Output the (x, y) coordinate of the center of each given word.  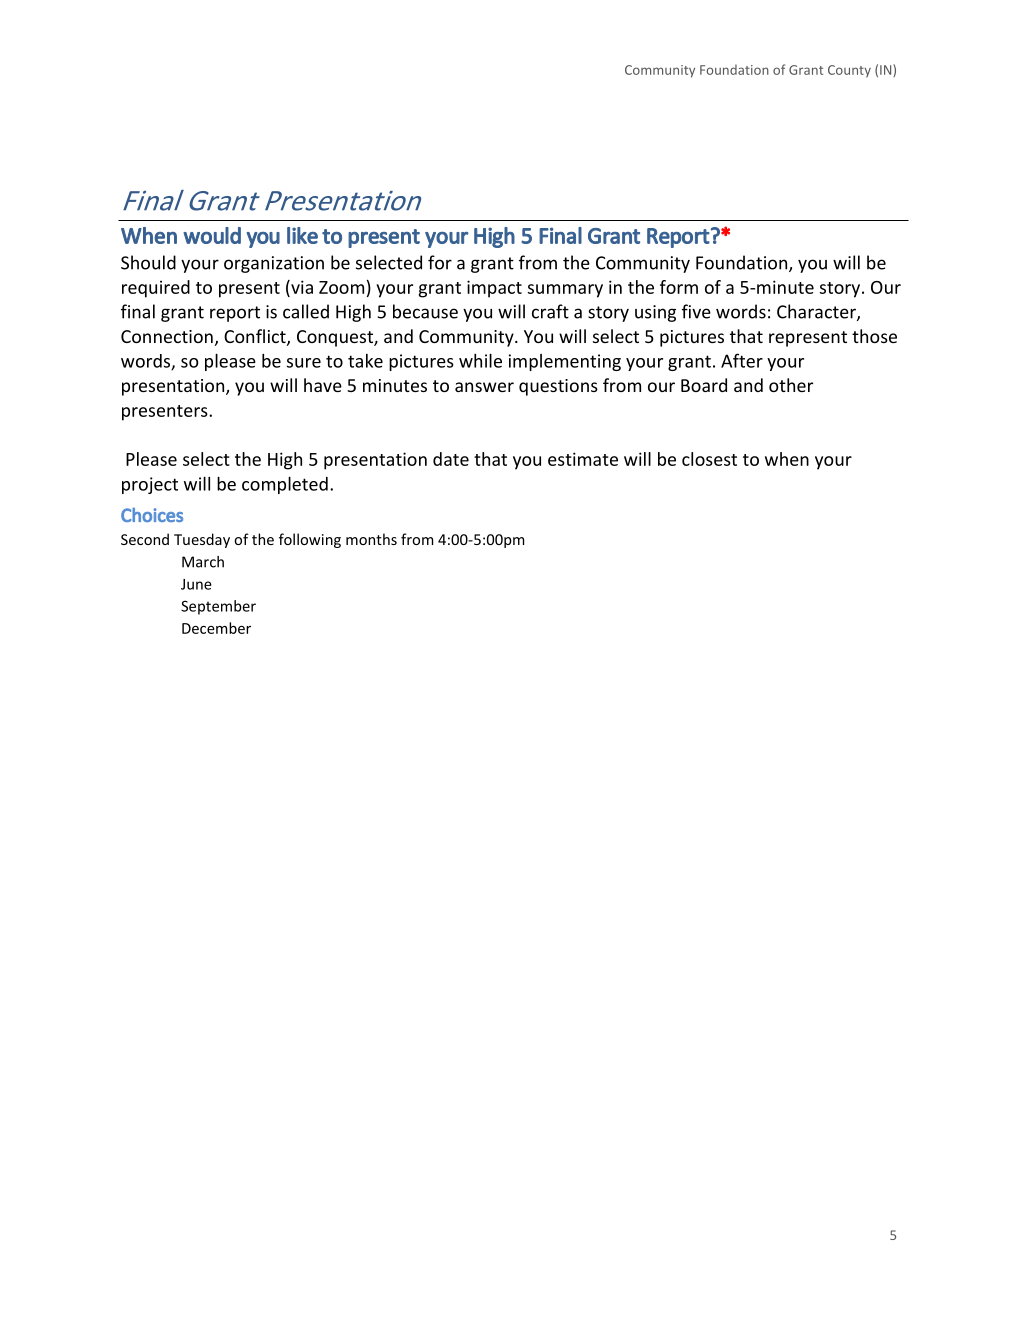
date (451, 459)
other (791, 385)
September (218, 607)
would (212, 235)
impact (494, 289)
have (323, 385)
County (849, 71)
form (679, 287)
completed (285, 485)
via (301, 287)
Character (817, 312)
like (302, 235)
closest (709, 459)
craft (550, 311)
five (696, 311)
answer (484, 387)
